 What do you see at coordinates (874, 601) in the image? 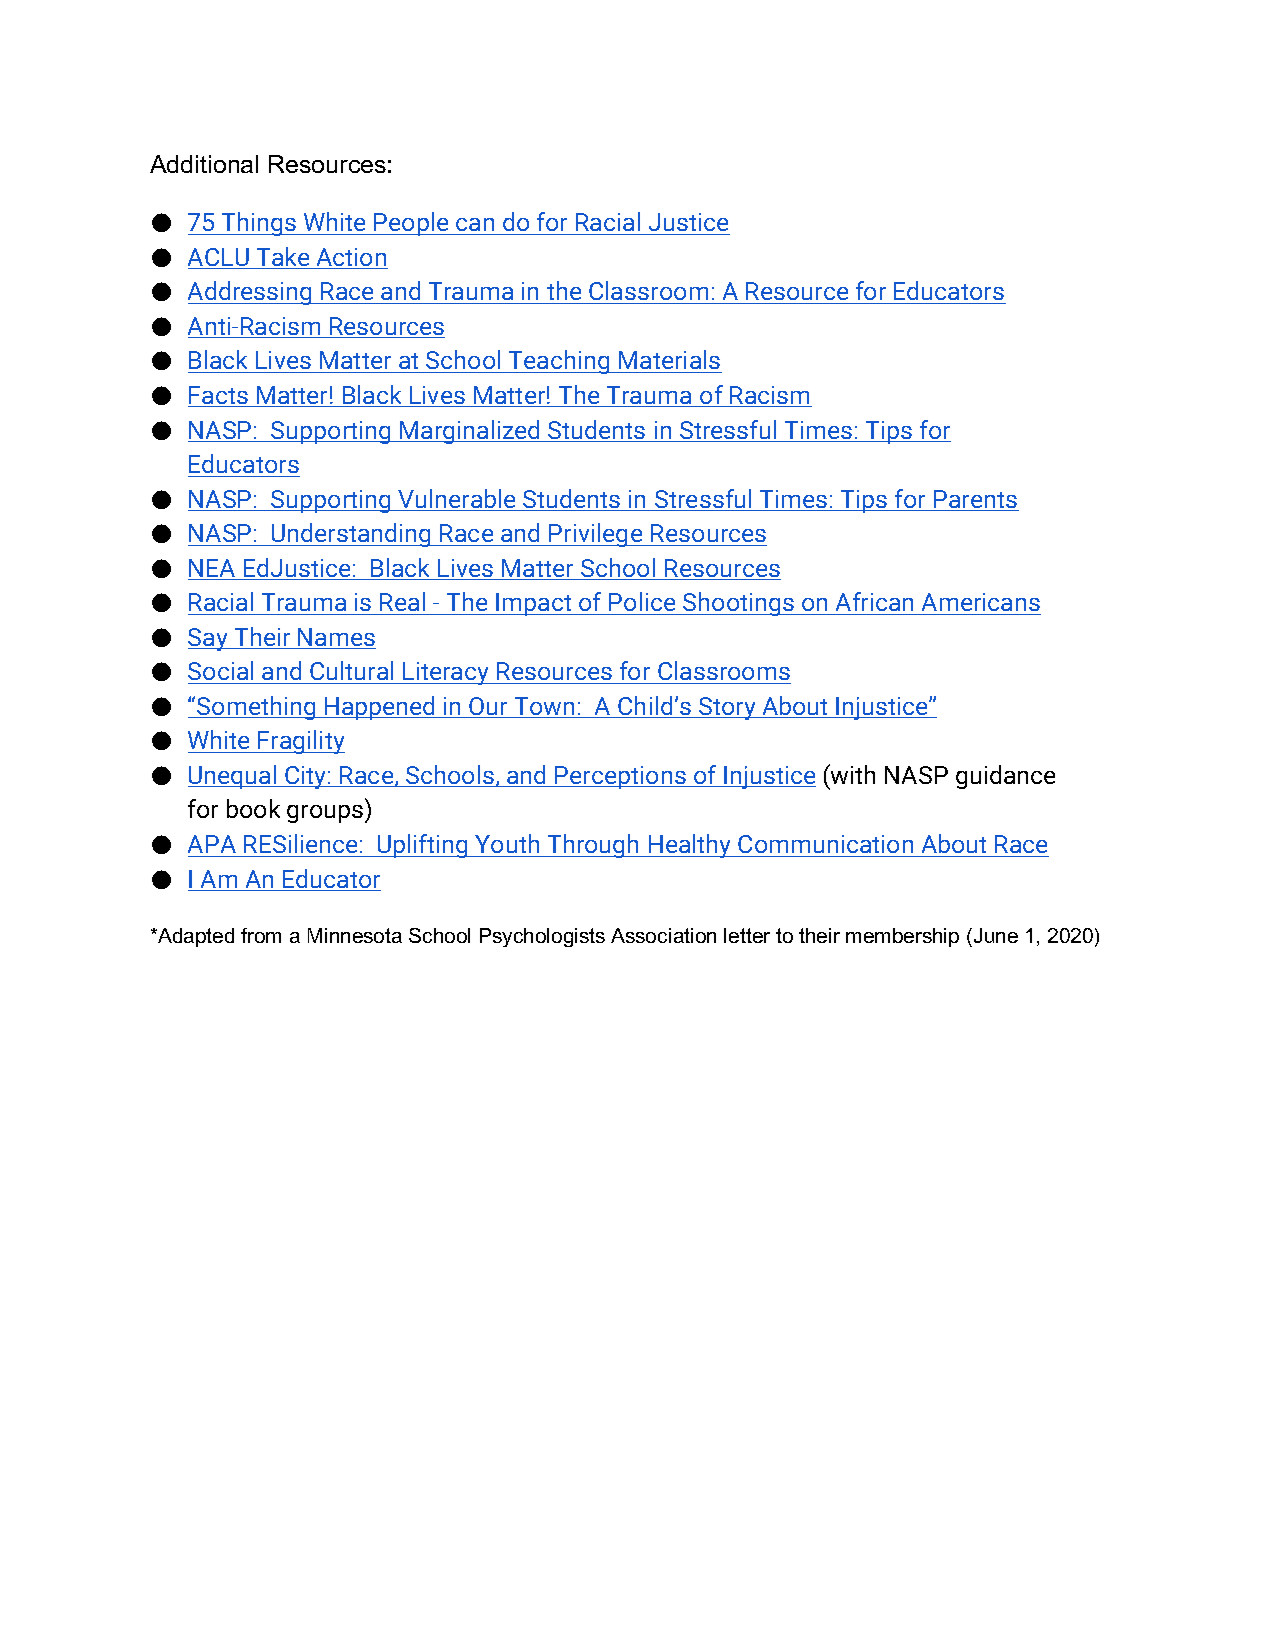
I see `African` at bounding box center [874, 601].
